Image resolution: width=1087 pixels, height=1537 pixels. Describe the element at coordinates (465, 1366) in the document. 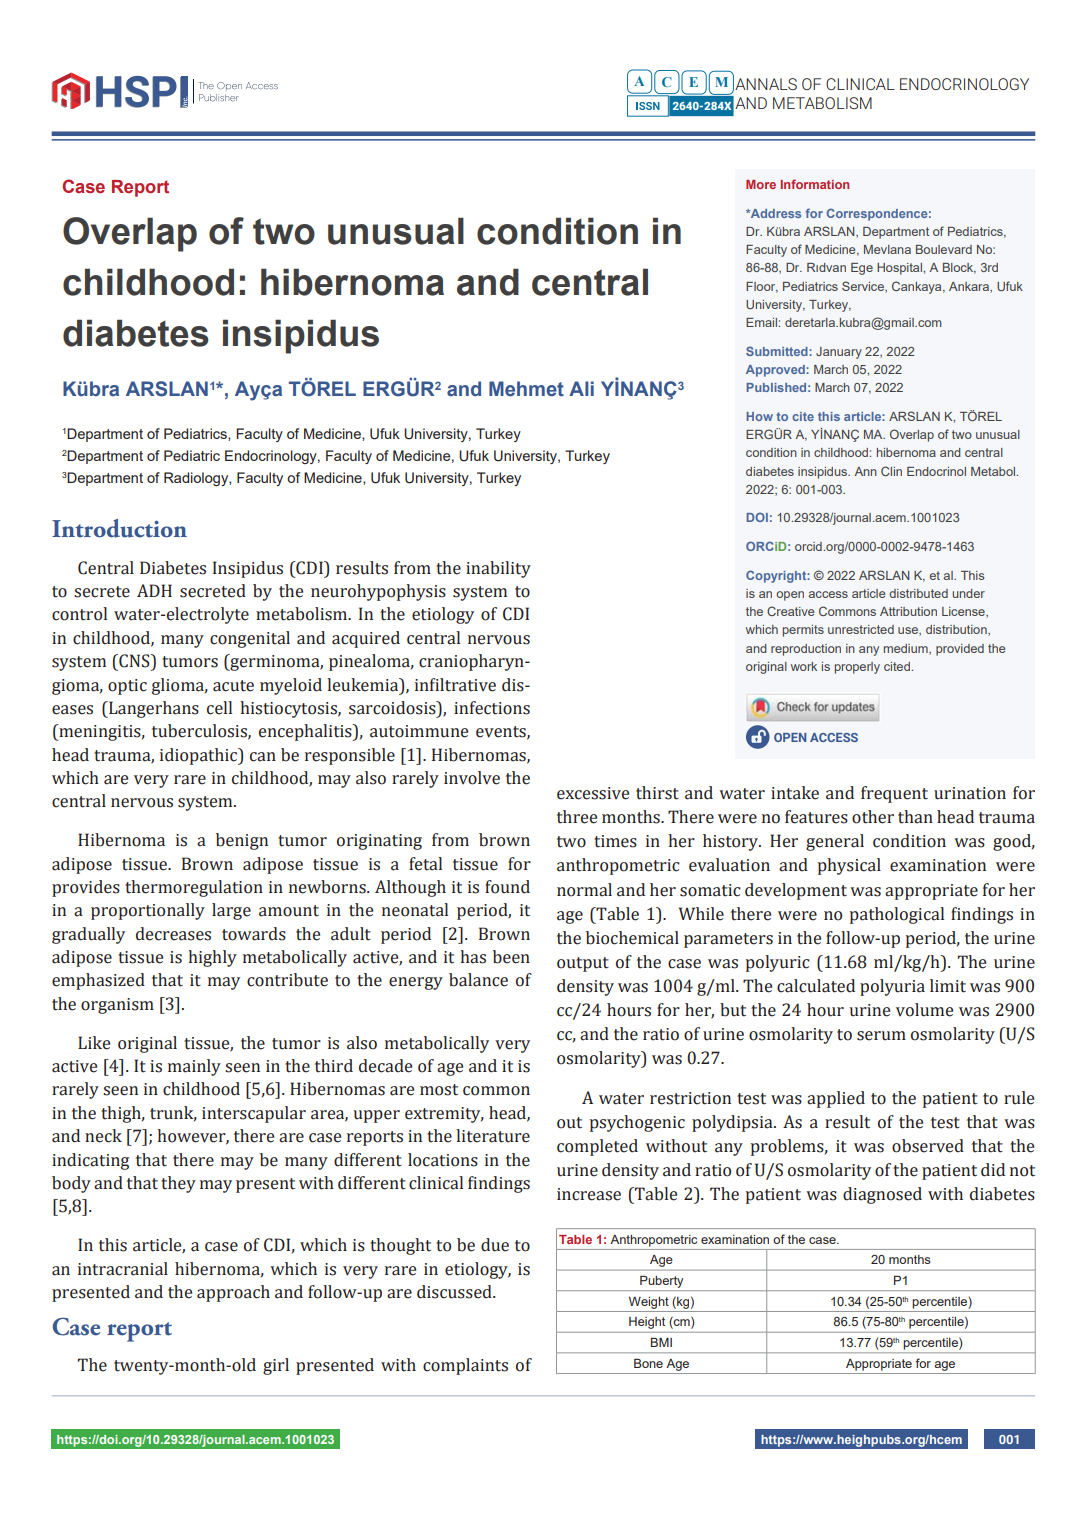

I see `complaints` at that location.
